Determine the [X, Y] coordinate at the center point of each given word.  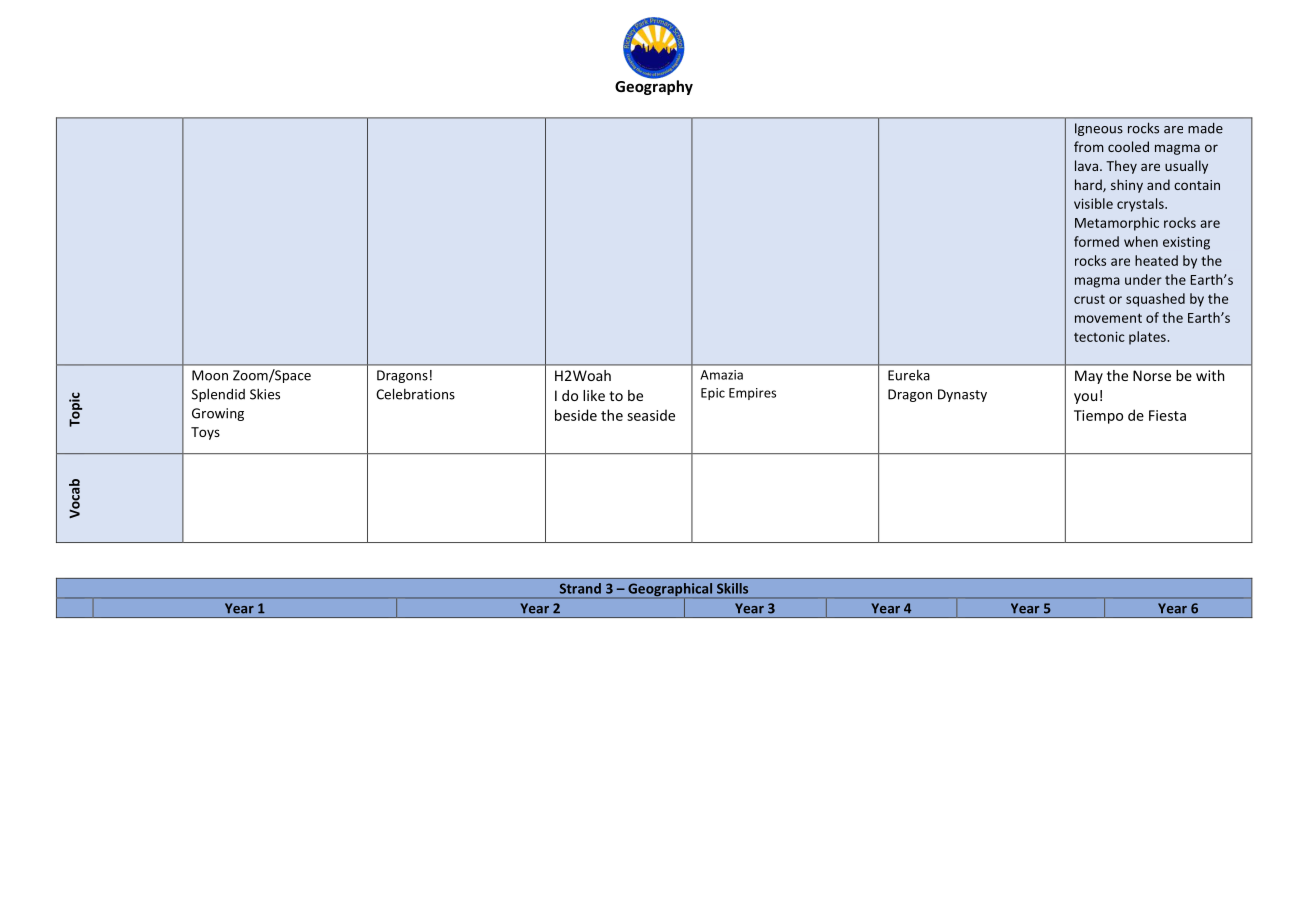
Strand [580, 588]
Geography [654, 86]
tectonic [1099, 336]
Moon [210, 375]
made [1205, 128]
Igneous [1099, 129]
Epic [713, 394]
